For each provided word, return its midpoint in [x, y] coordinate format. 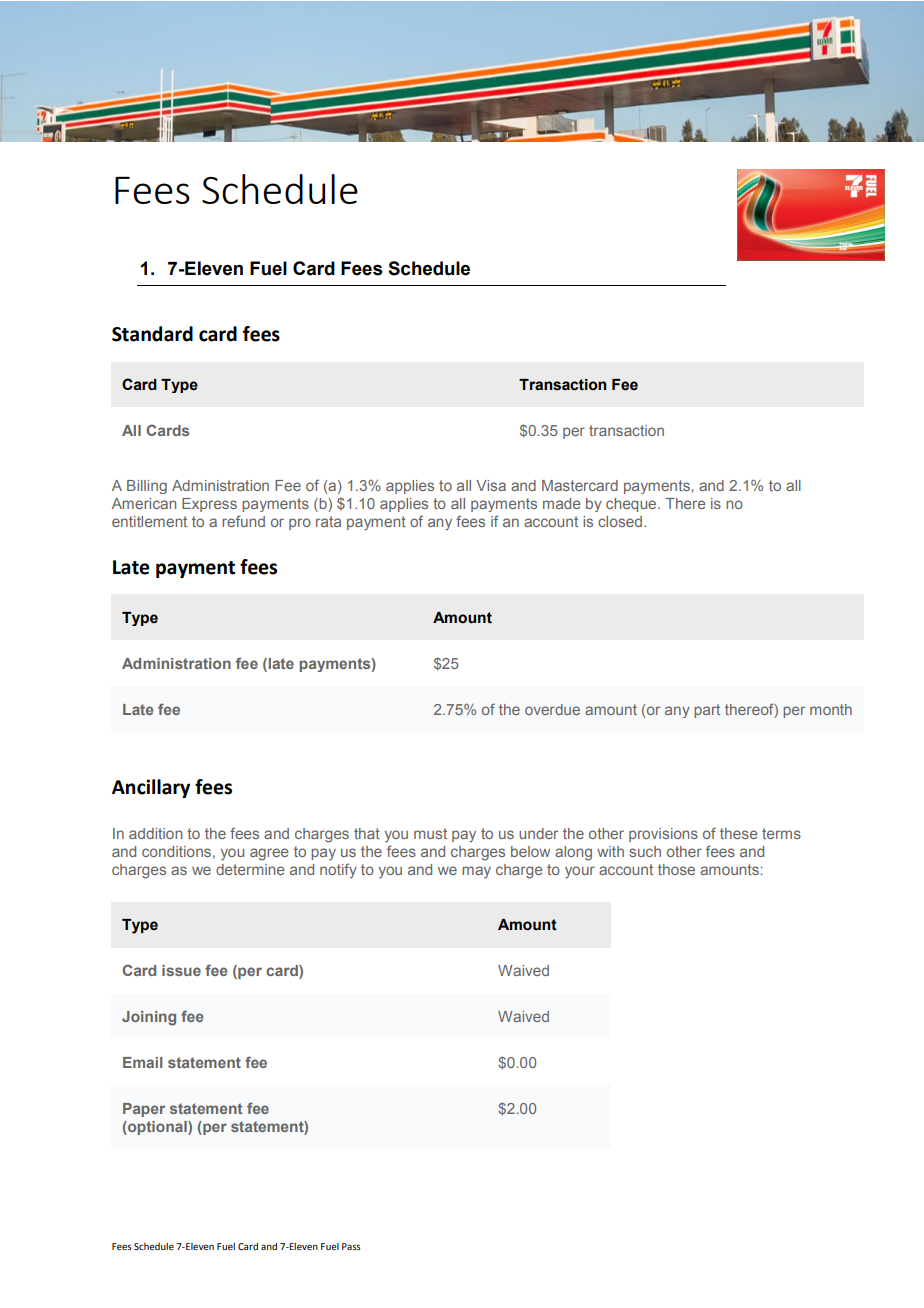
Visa [491, 485]
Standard [152, 334]
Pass [351, 1246]
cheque [632, 505]
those [676, 869]
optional [157, 1128]
